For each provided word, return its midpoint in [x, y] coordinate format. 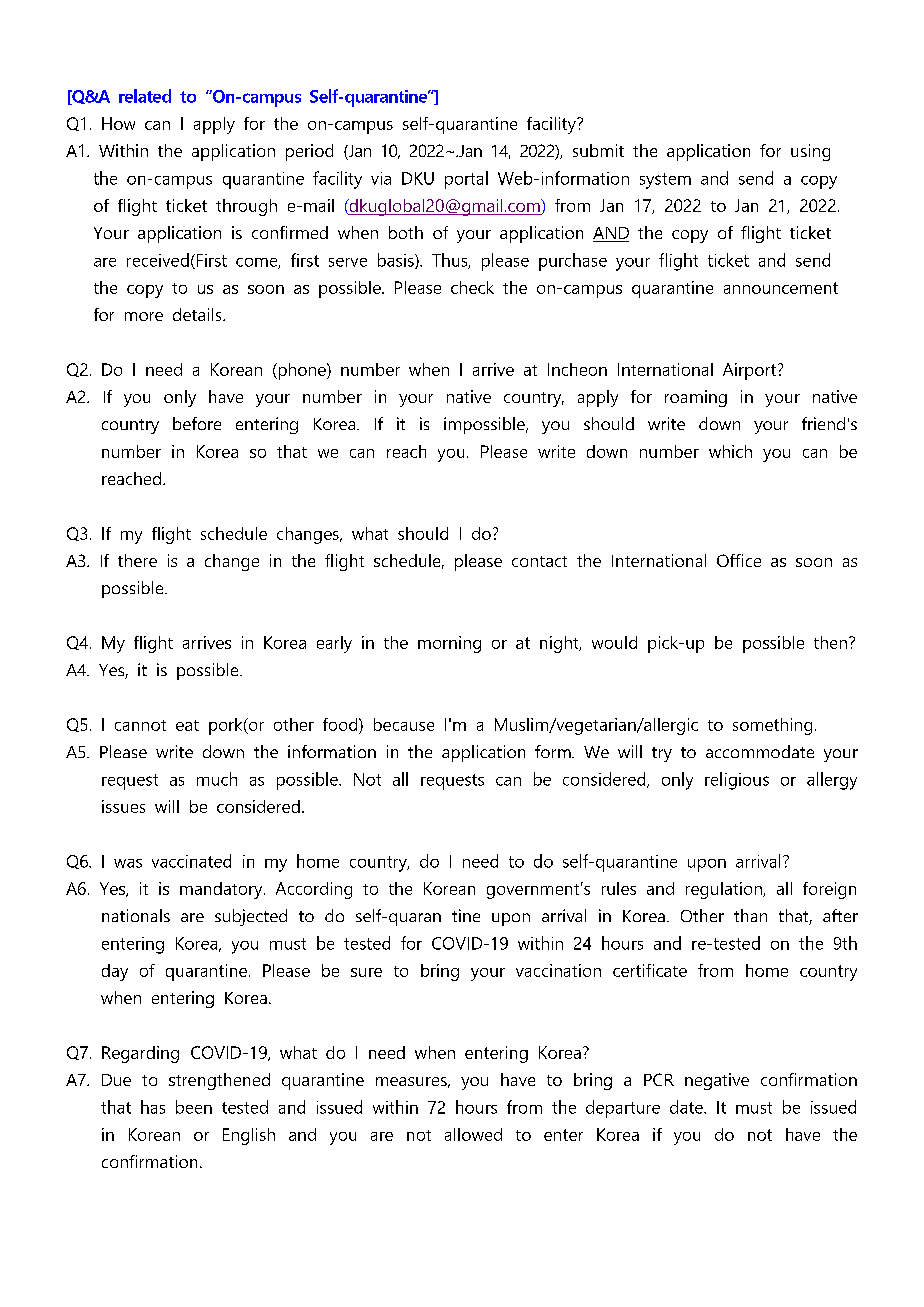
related [145, 96]
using [810, 152]
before [197, 423]
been [194, 1107]
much [217, 779]
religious [737, 781]
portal [466, 180]
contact [539, 561]
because [404, 724]
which [730, 451]
